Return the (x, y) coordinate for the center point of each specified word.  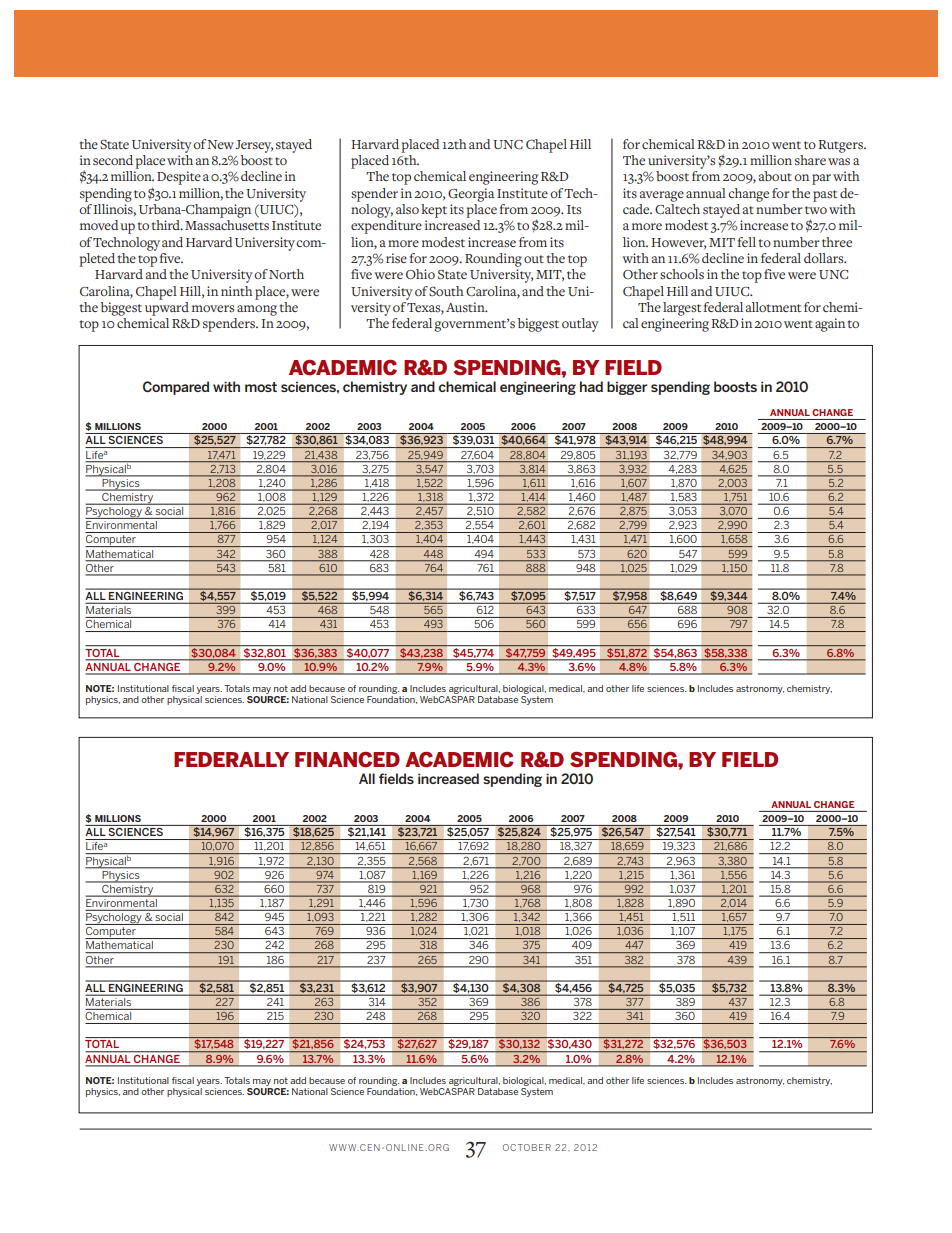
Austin (466, 307)
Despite (179, 178)
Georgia (471, 195)
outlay (580, 325)
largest (682, 309)
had (591, 386)
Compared (176, 388)
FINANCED (347, 760)
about (775, 176)
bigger (627, 388)
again (830, 325)
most (261, 387)
